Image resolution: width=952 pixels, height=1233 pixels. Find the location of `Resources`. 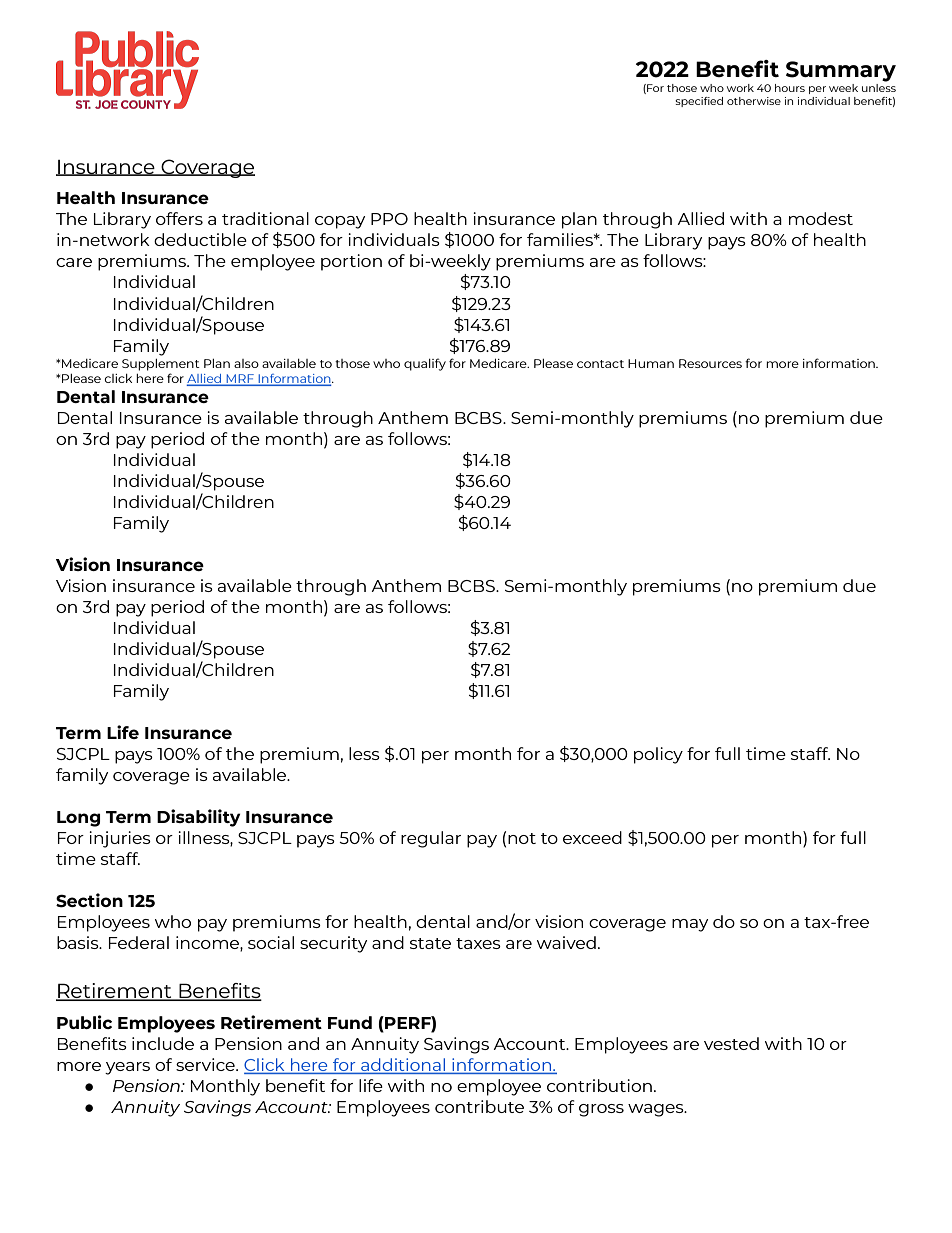

Resources is located at coordinates (710, 363).
